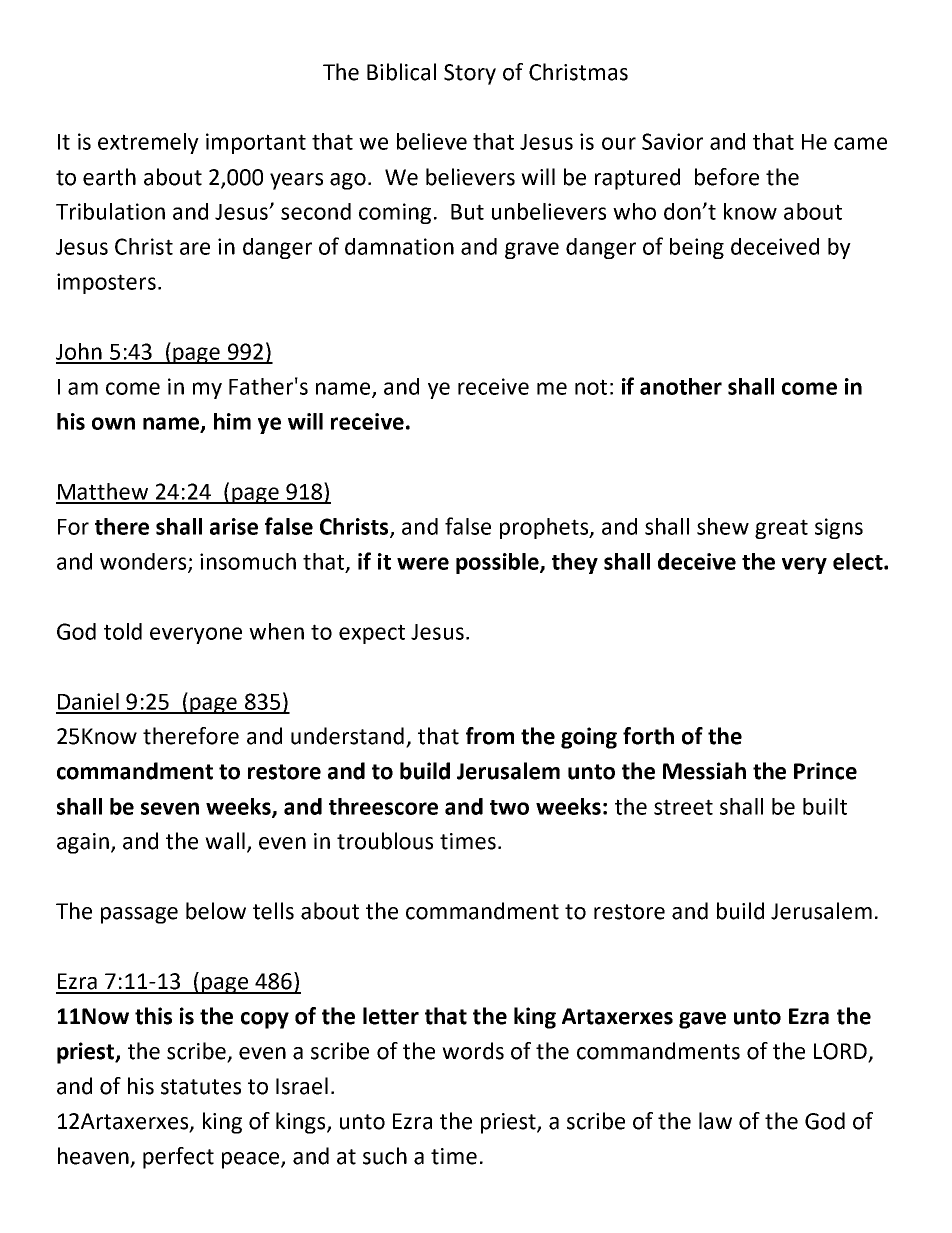 The image size is (952, 1233). I want to click on possible, so click(498, 563).
